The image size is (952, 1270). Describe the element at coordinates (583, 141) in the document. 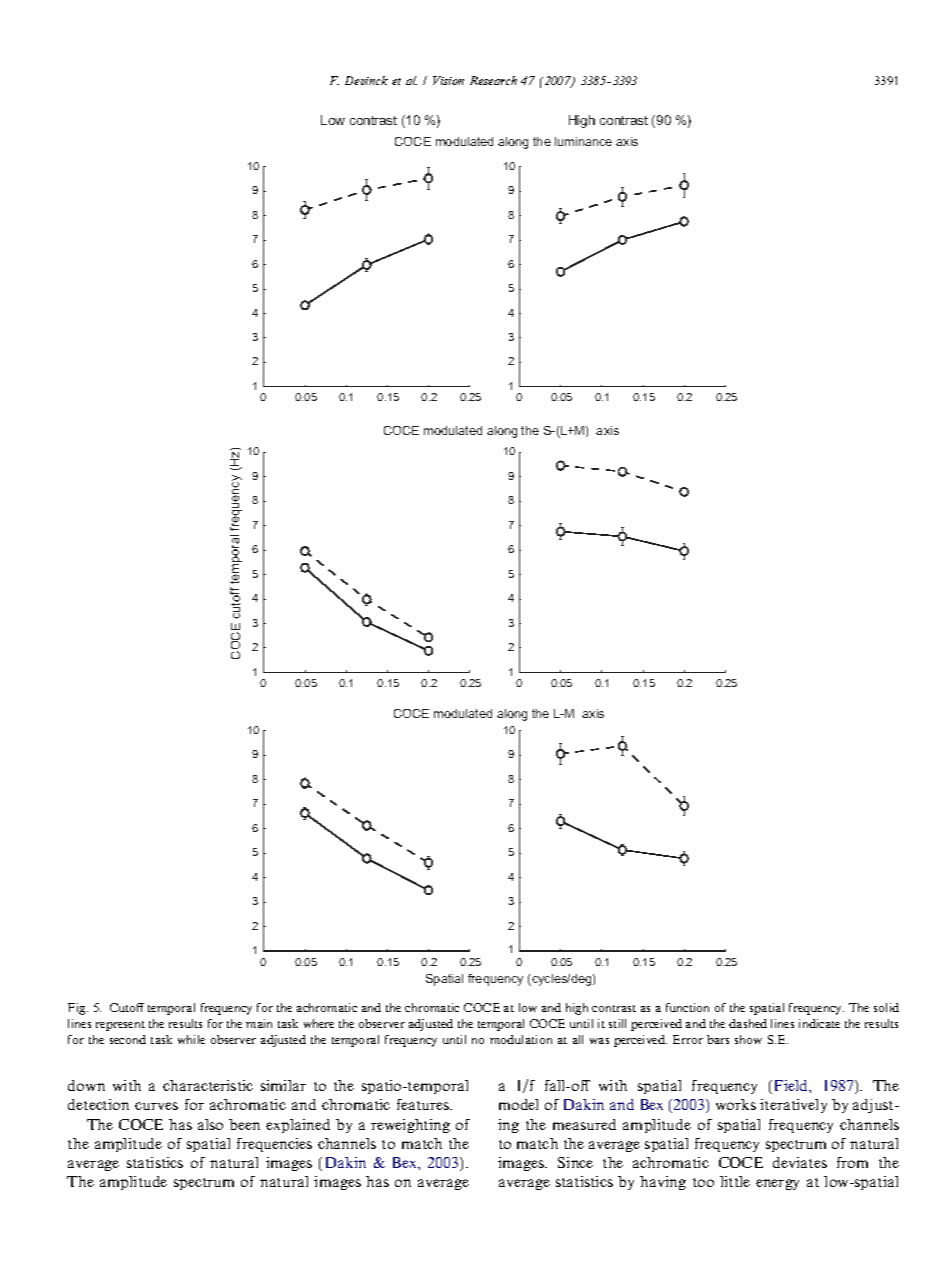

I see `luminance` at that location.
